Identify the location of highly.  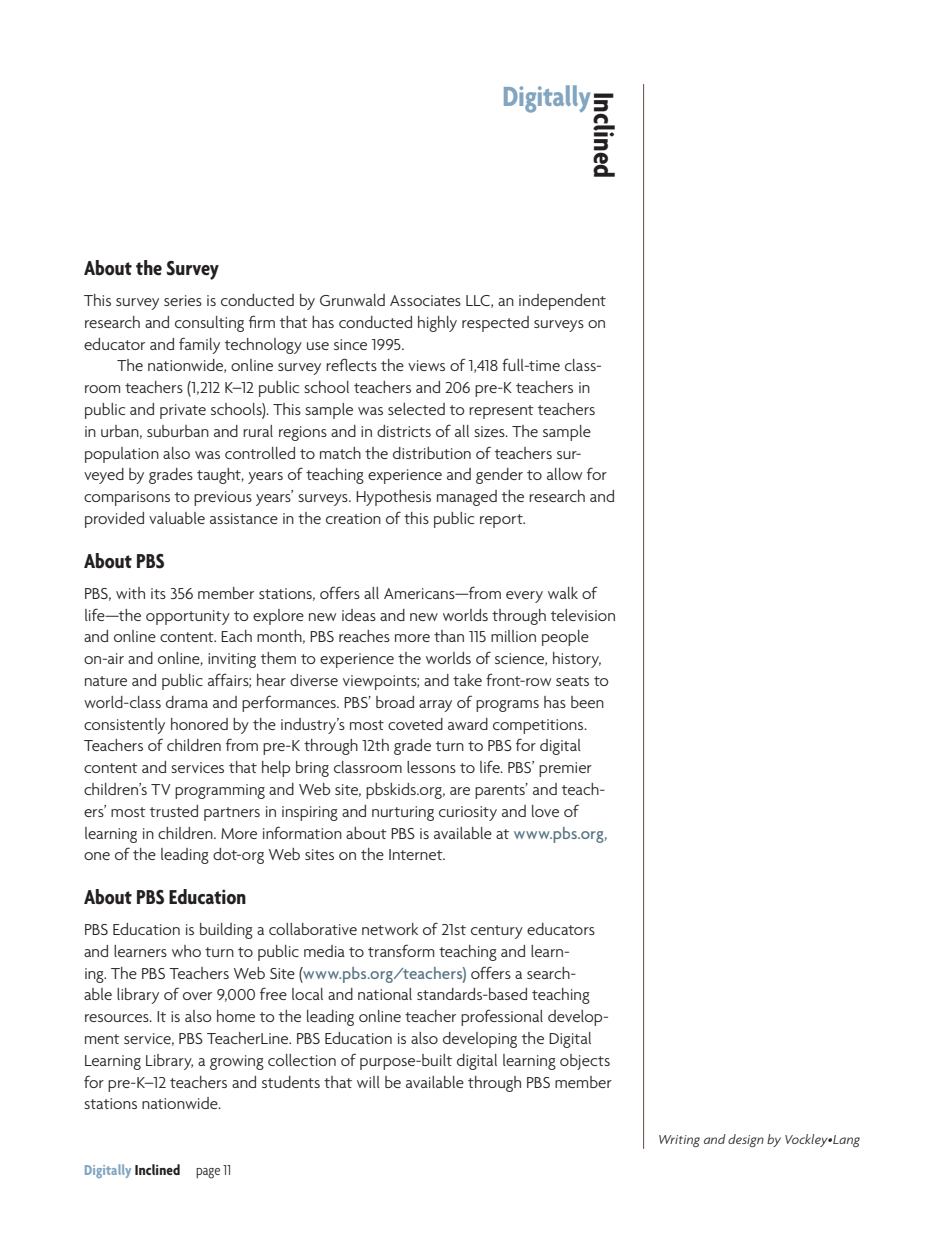
(437, 324).
